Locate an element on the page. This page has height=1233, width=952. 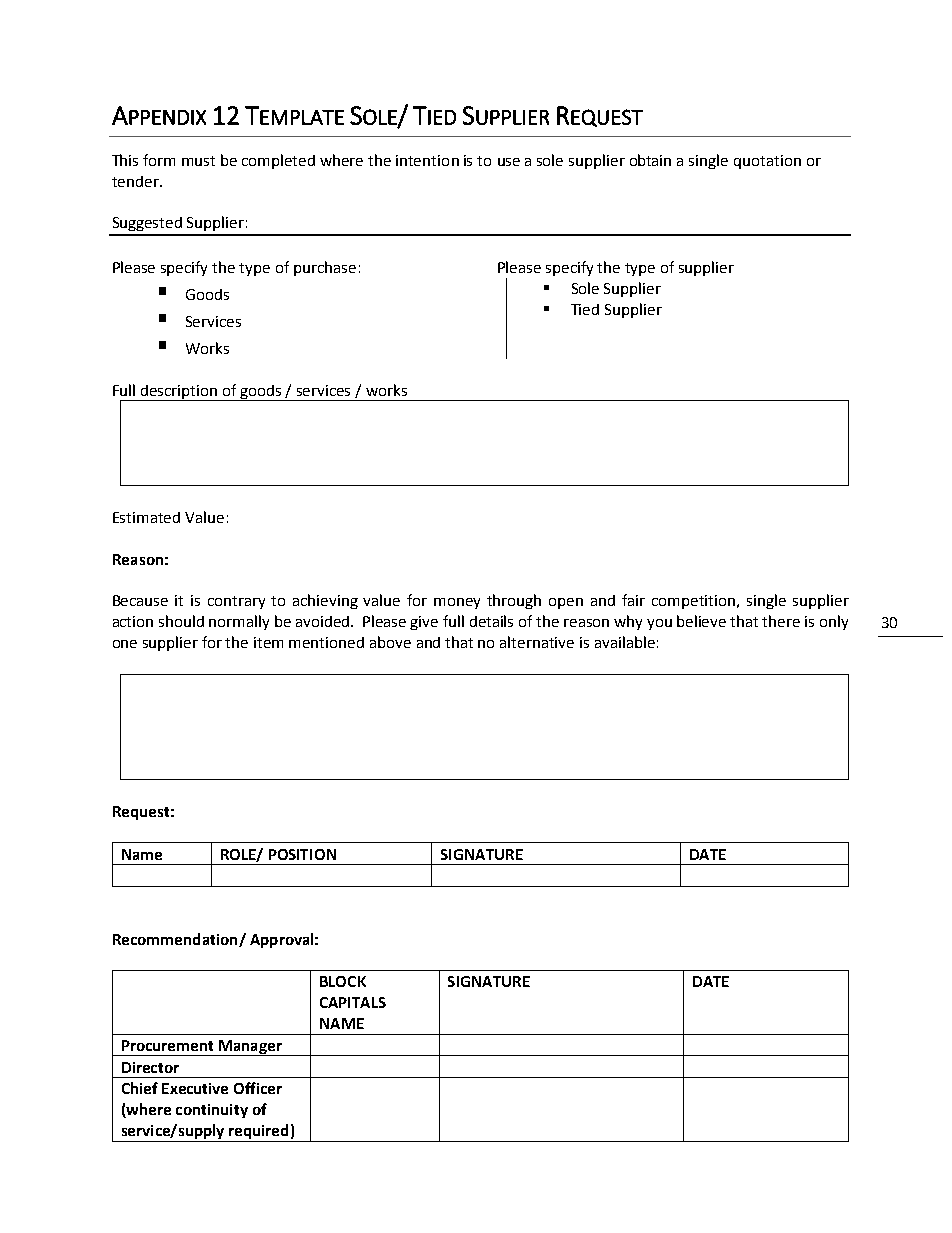
quotation is located at coordinates (767, 162).
